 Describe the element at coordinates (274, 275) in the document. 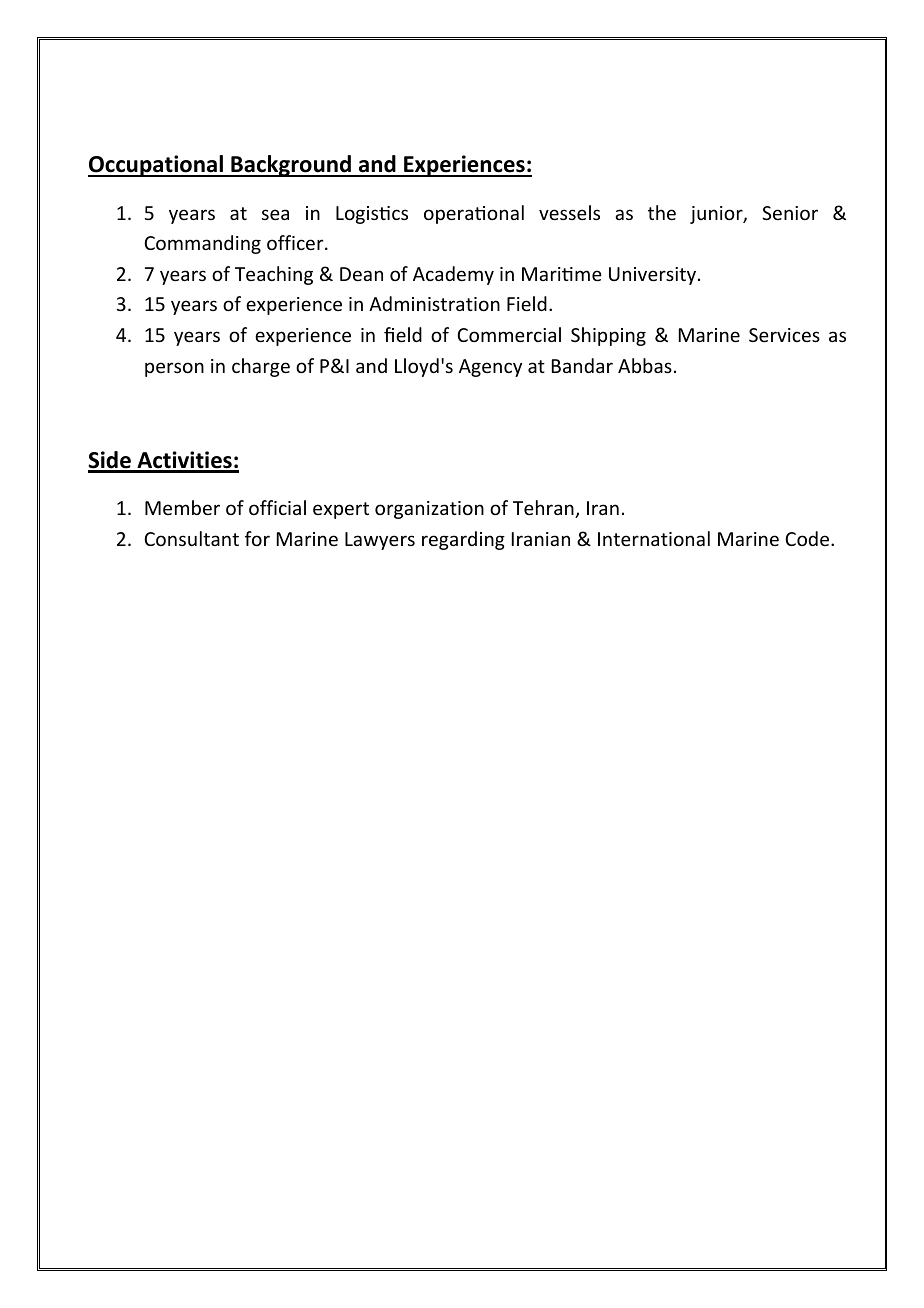

I see `Teaching` at that location.
